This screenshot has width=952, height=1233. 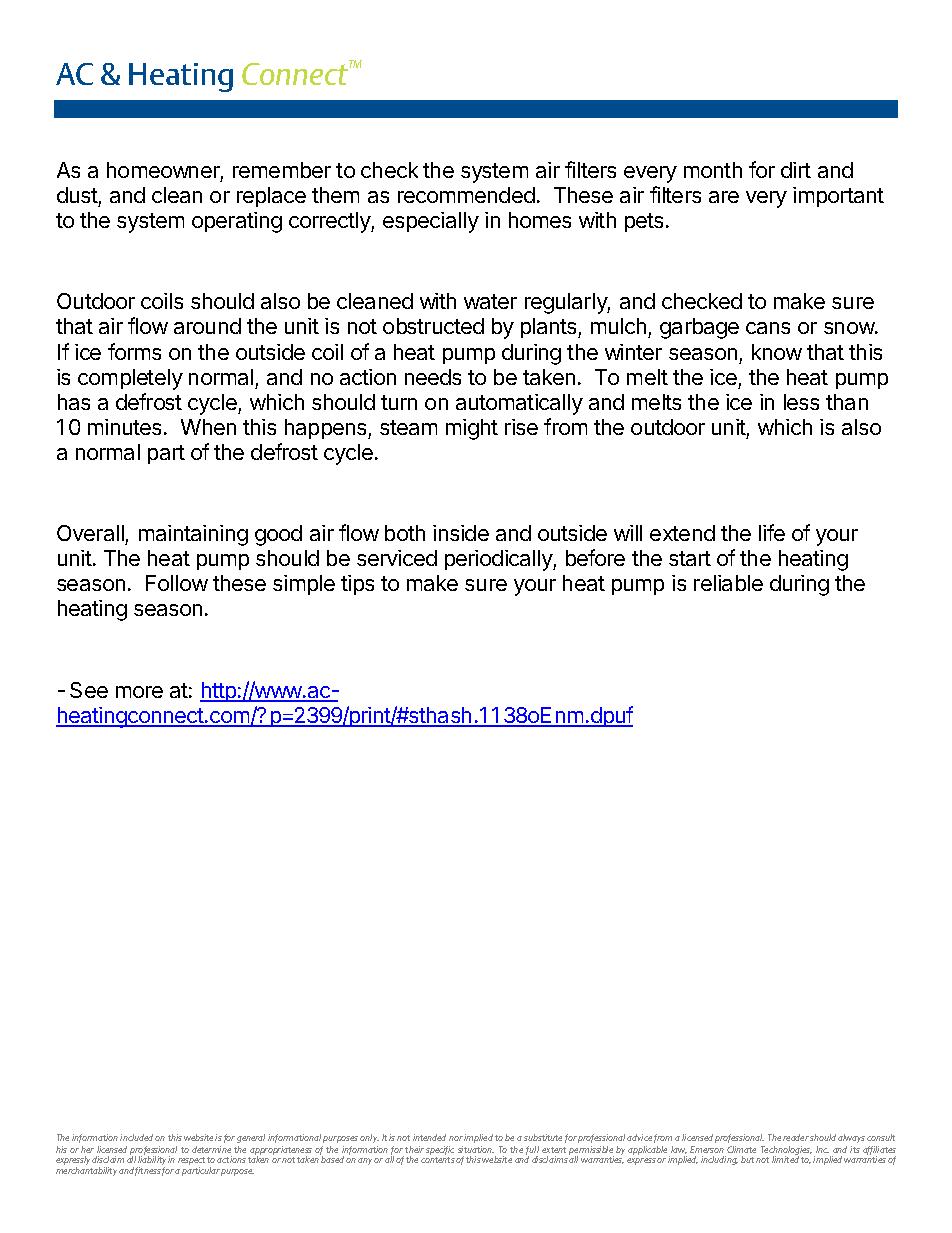 I want to click on recommended, so click(x=466, y=195).
